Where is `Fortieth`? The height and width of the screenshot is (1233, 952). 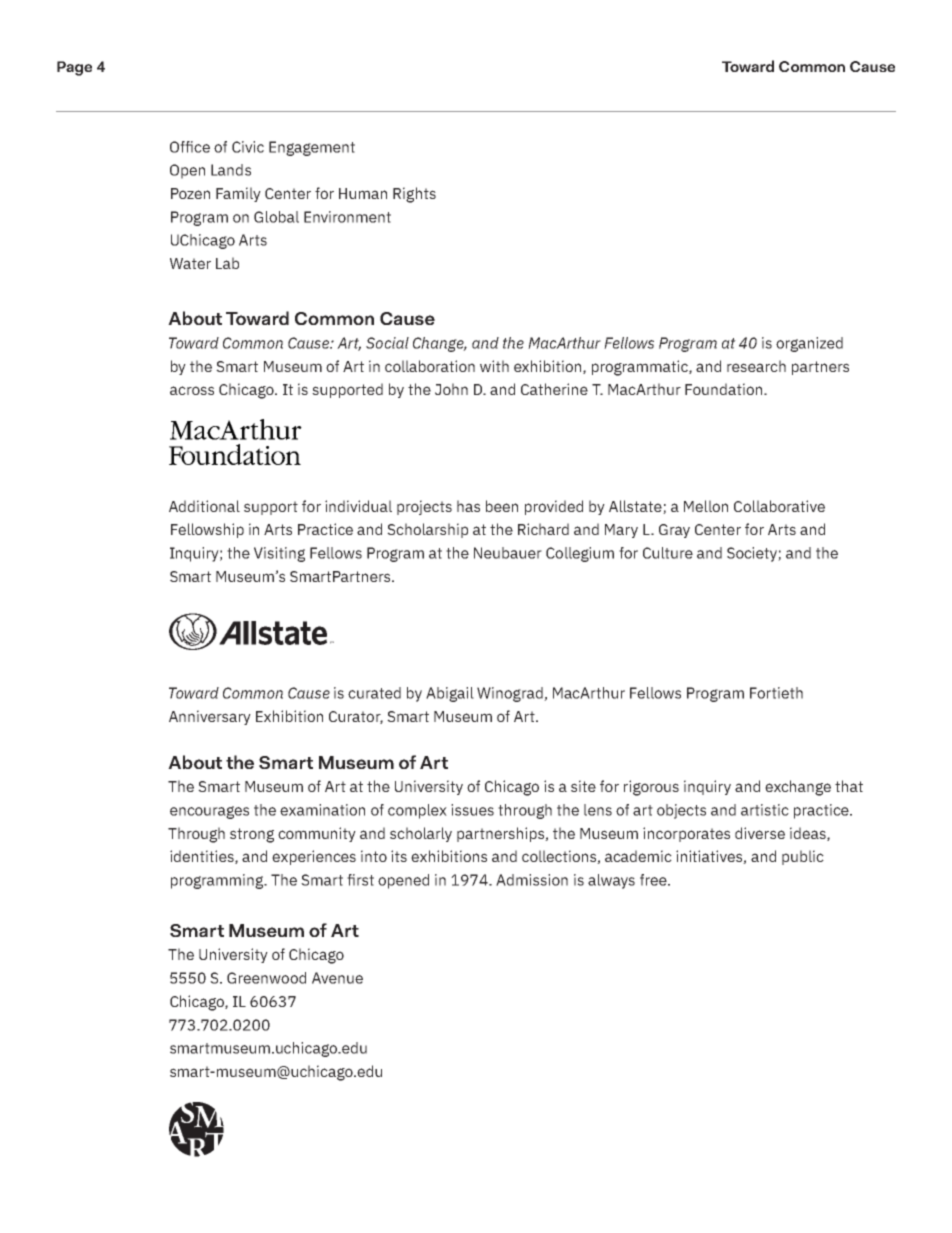
Fortieth is located at coordinates (776, 693).
